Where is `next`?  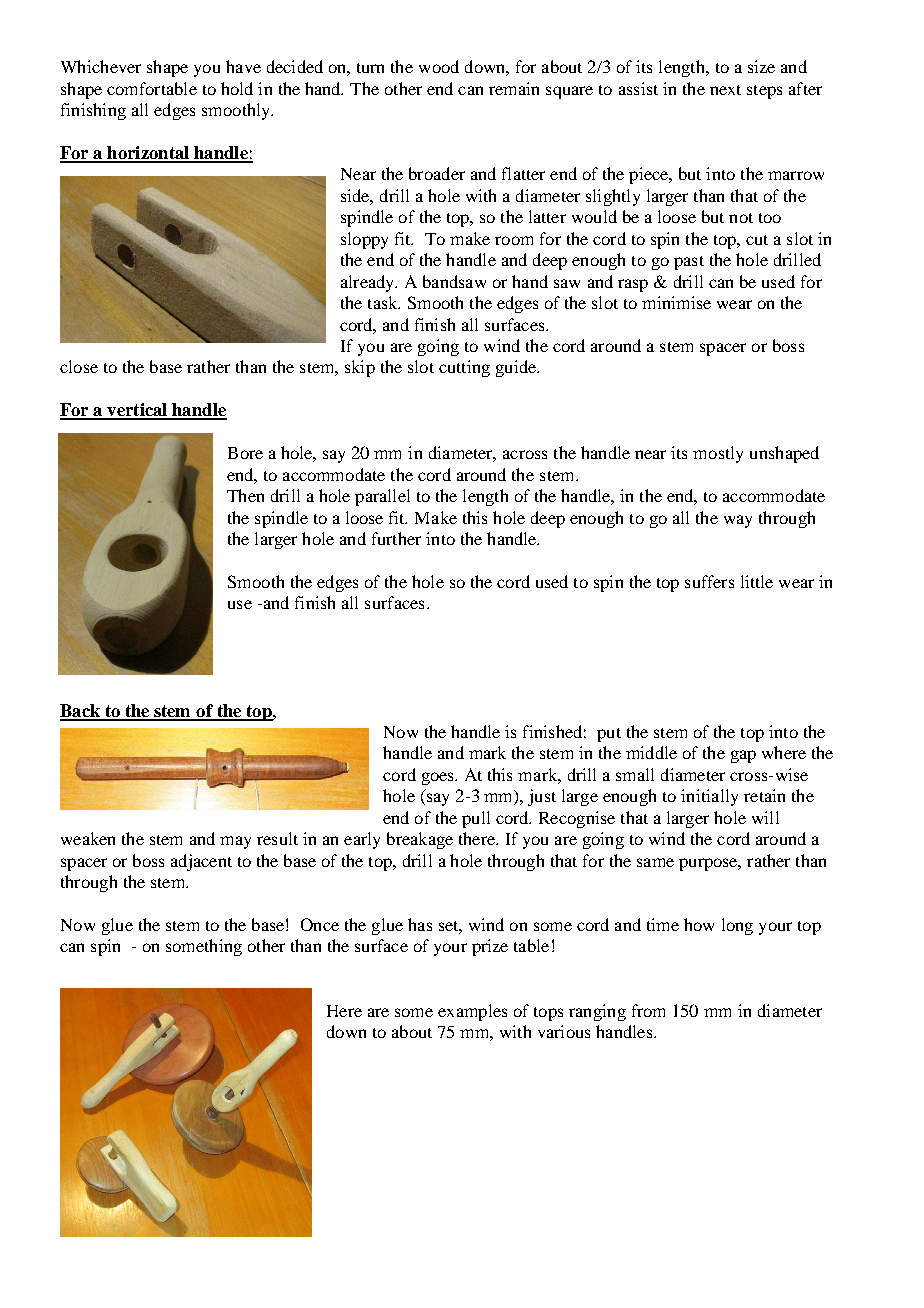 next is located at coordinates (725, 90).
